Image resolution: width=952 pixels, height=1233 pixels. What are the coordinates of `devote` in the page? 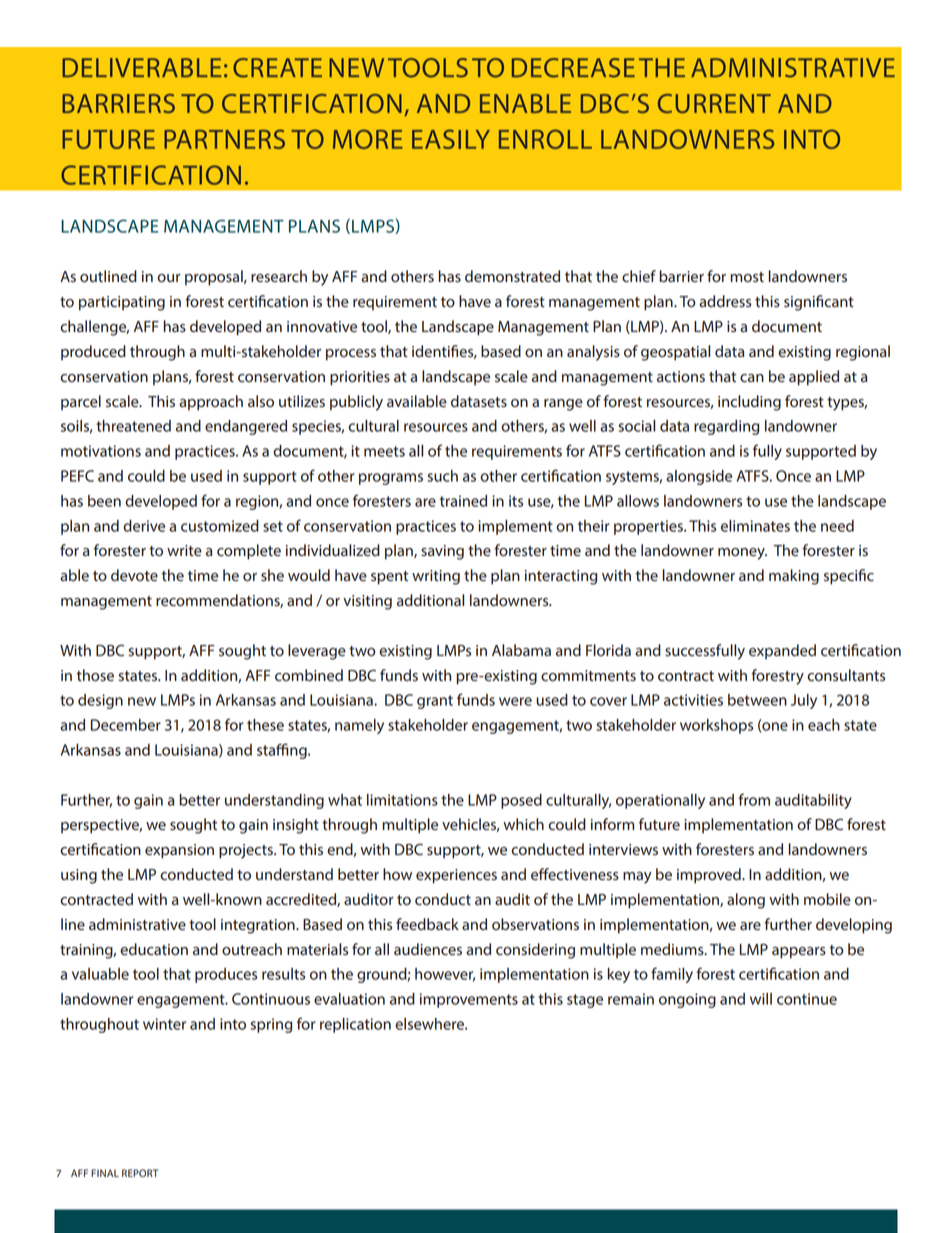 It's located at (134, 575).
